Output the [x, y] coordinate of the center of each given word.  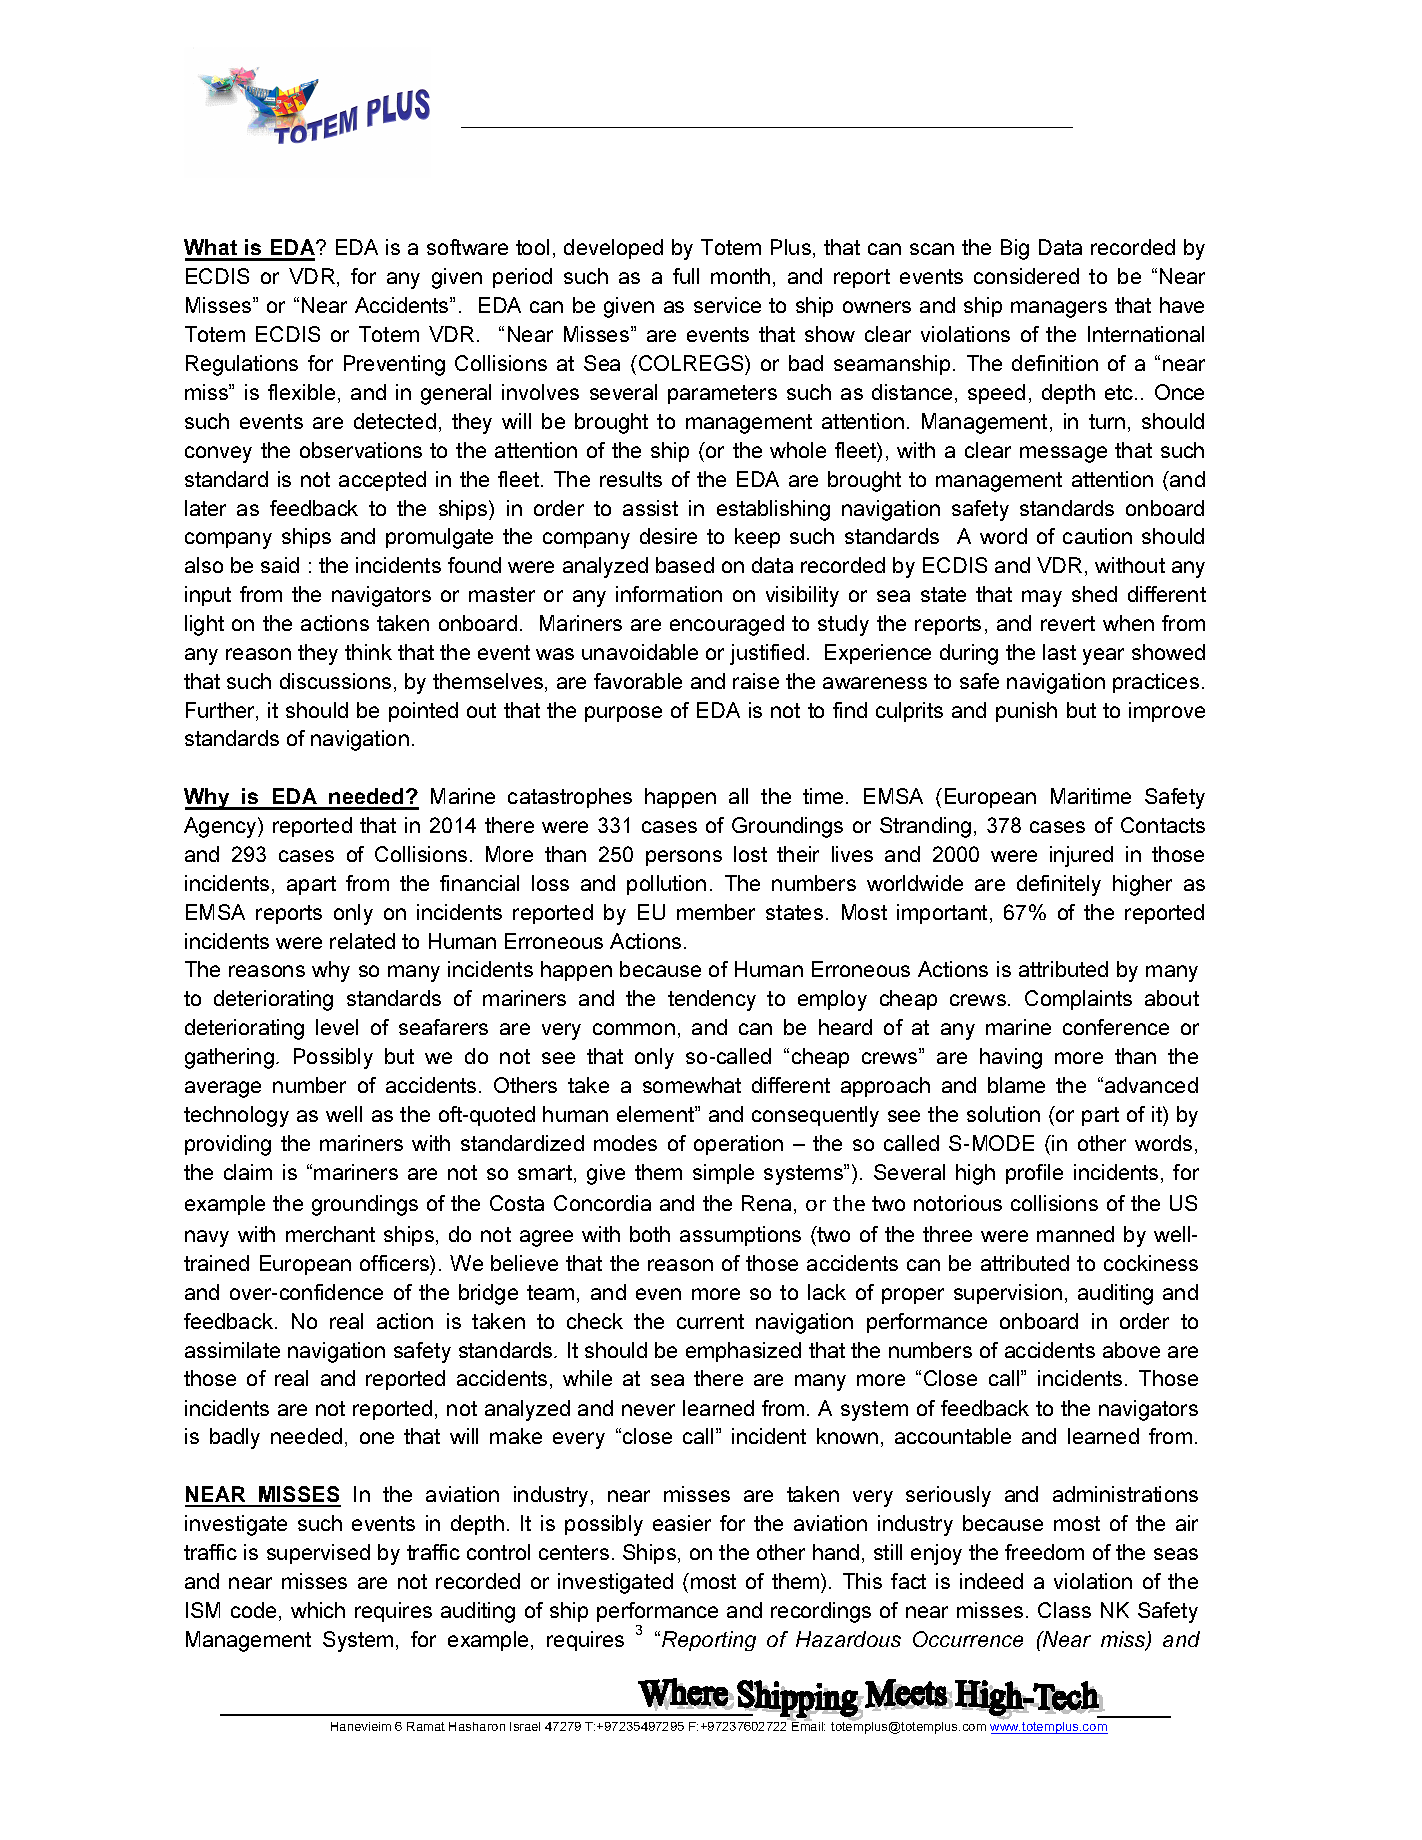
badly [235, 1438]
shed [1094, 594]
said [280, 565]
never [648, 1410]
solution [1003, 1114]
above [1131, 1350]
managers [1059, 309]
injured [1081, 856]
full [686, 276]
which [318, 1610]
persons [684, 858]
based [685, 565]
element [656, 1114]
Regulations [242, 365]
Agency [221, 827]
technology [236, 1116]
